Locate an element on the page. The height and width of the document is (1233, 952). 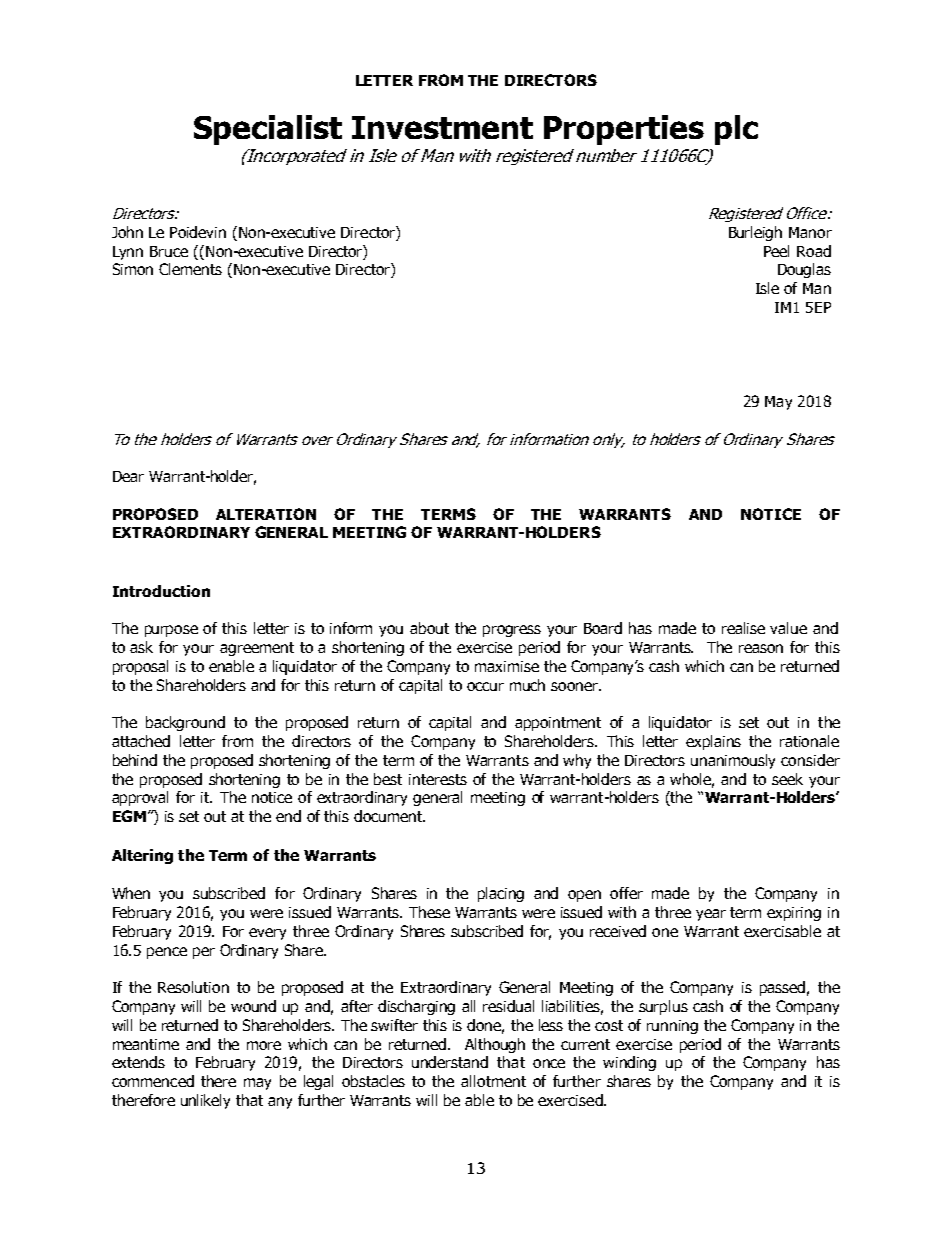
placing is located at coordinates (501, 894).
